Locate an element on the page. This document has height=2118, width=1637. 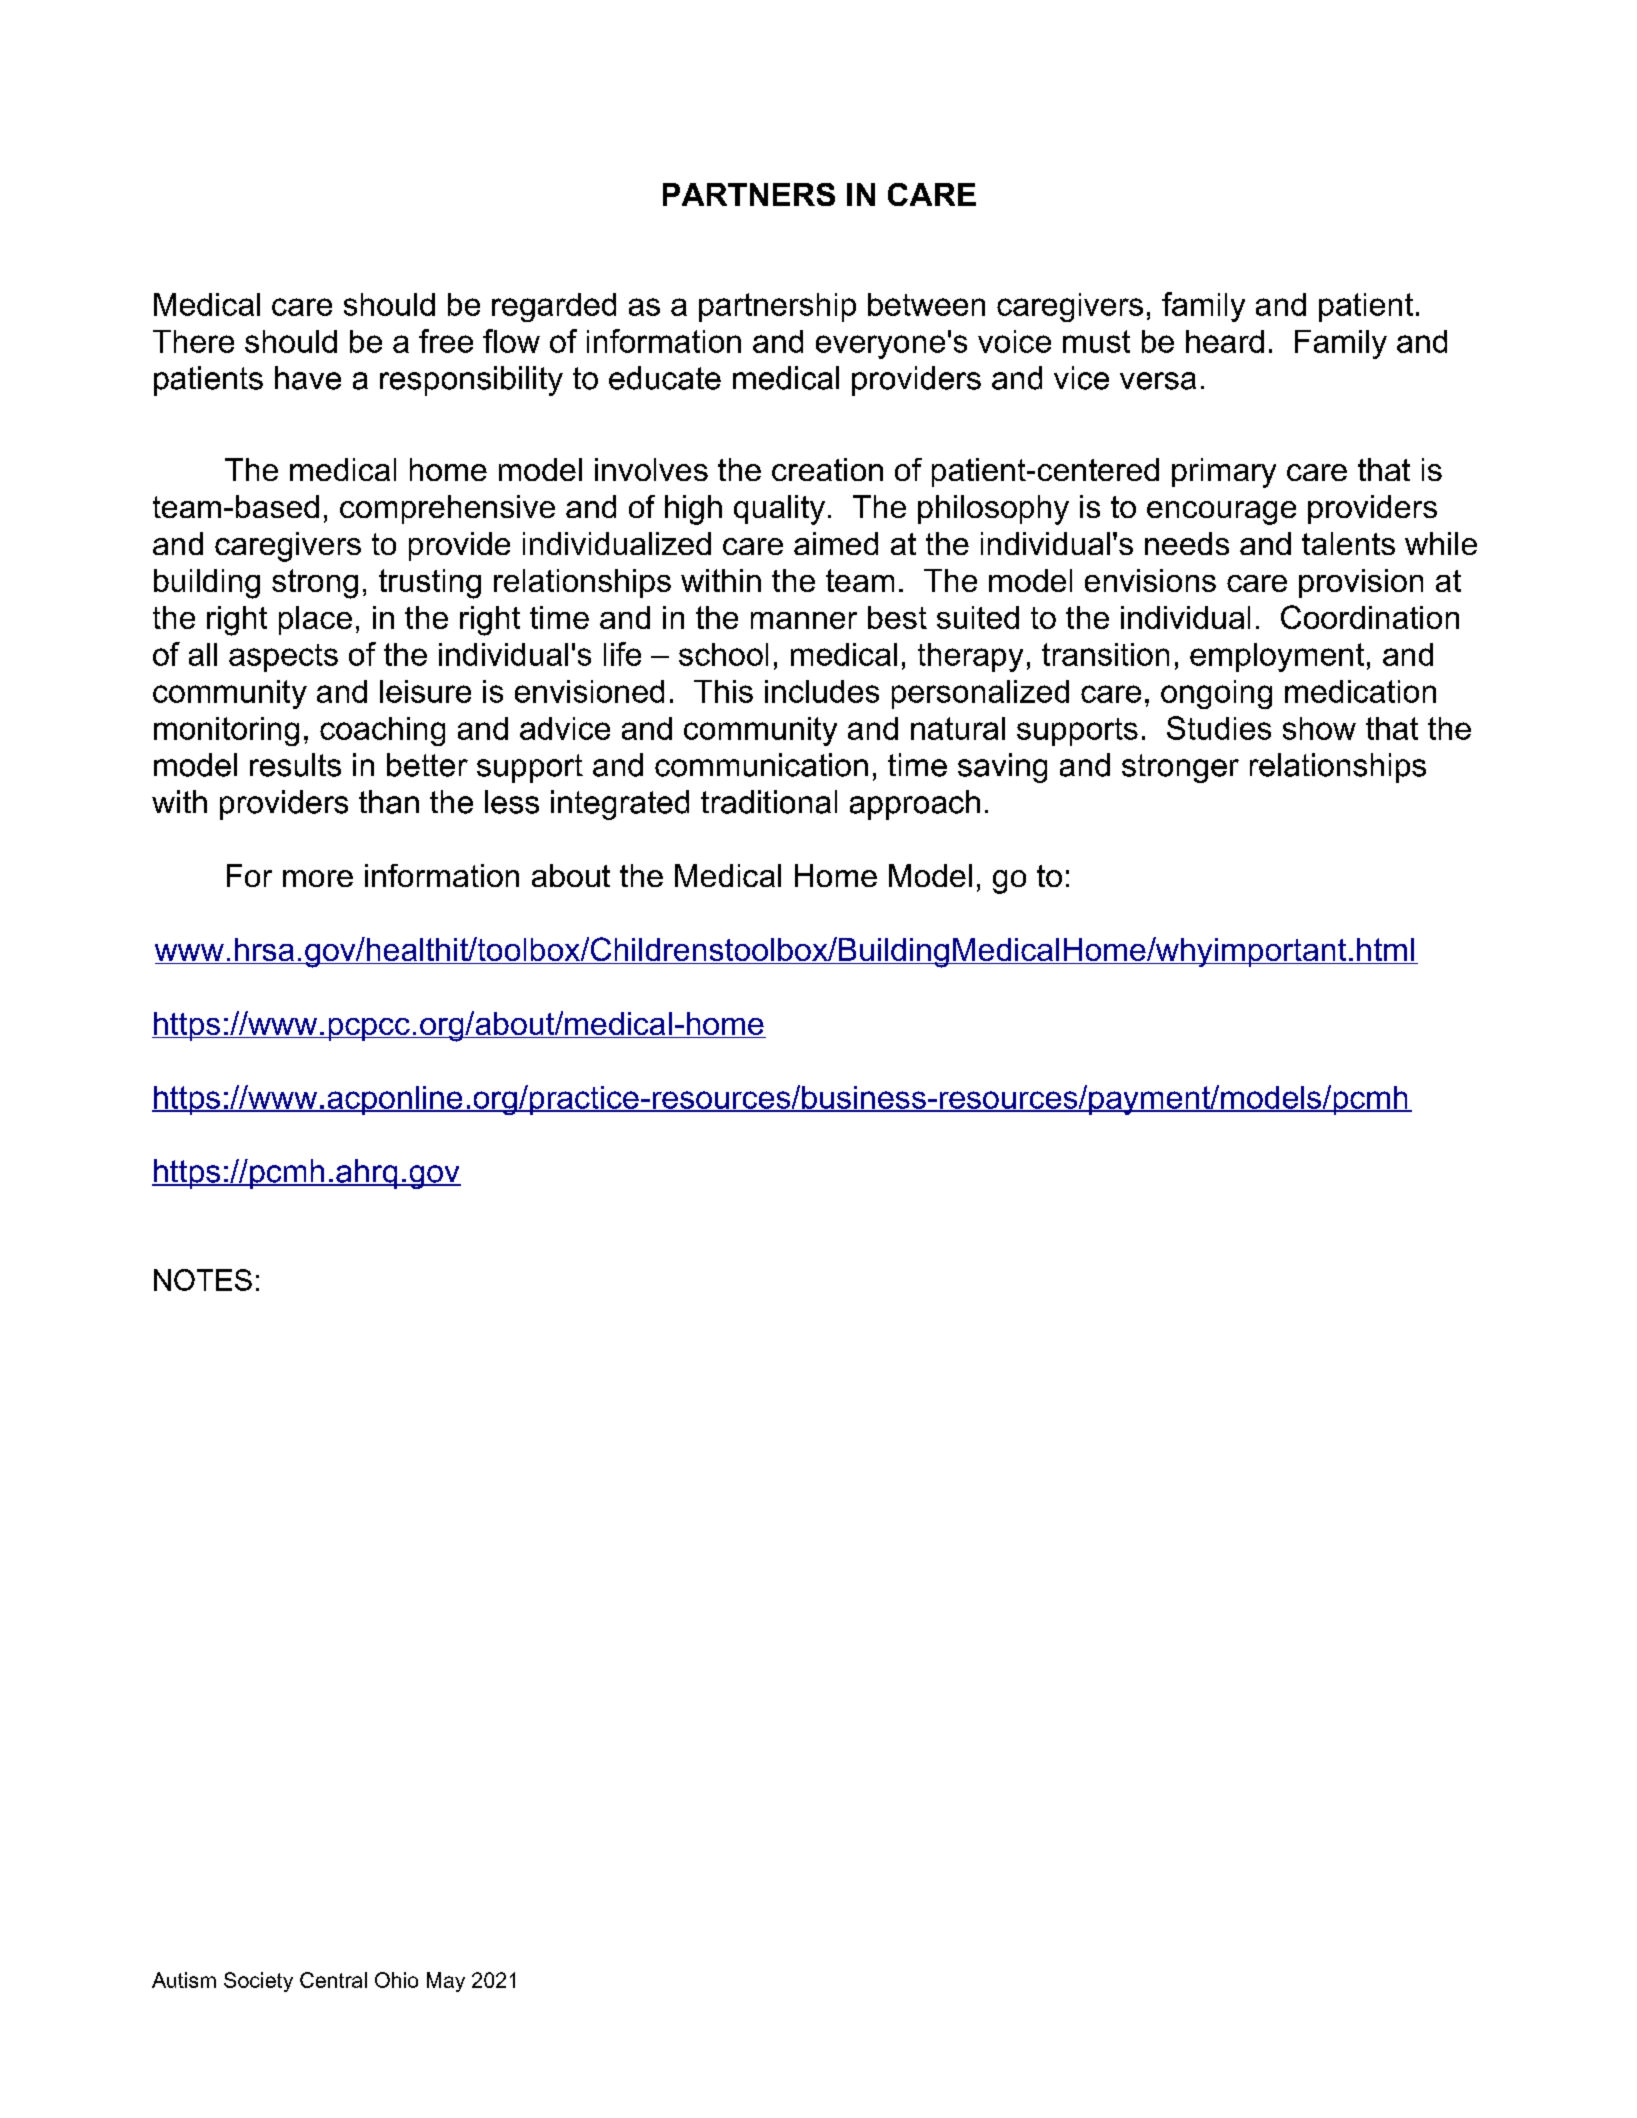
May is located at coordinates (446, 1982).
